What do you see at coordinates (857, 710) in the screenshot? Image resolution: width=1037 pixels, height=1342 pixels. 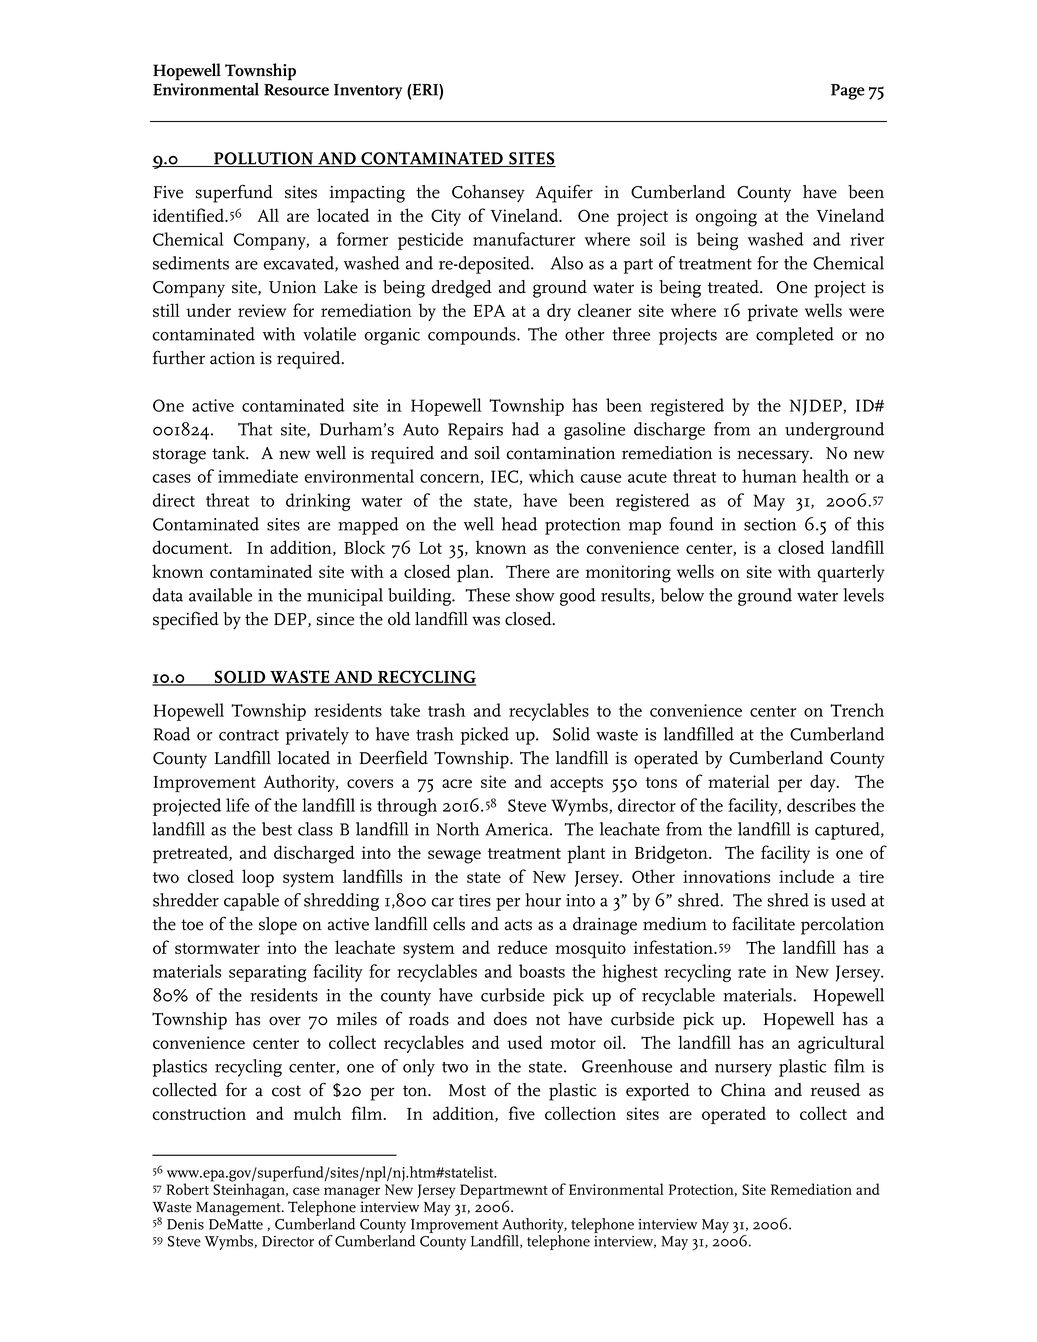 I see `Trench` at bounding box center [857, 710].
